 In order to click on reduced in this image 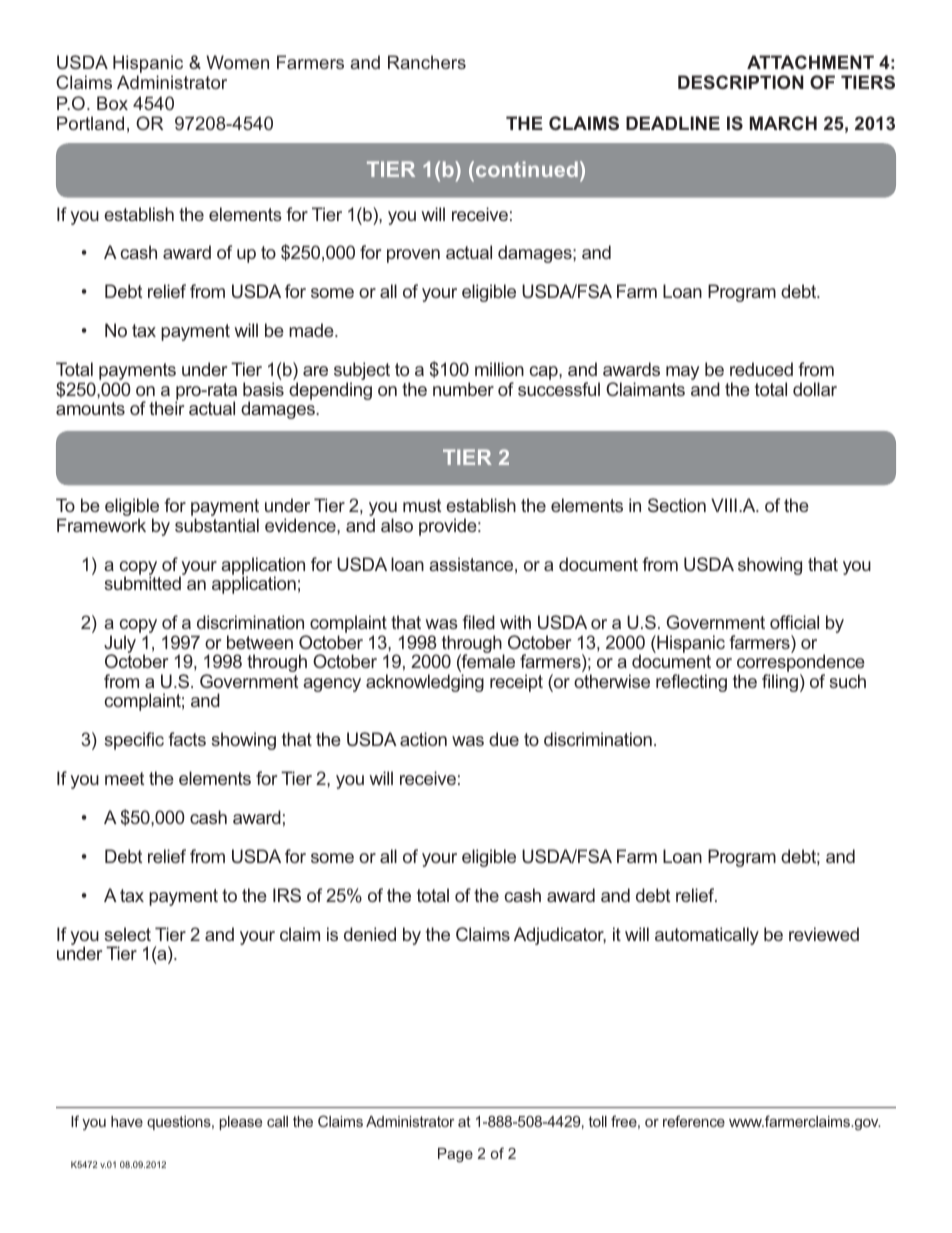, I will do `click(761, 369)`.
